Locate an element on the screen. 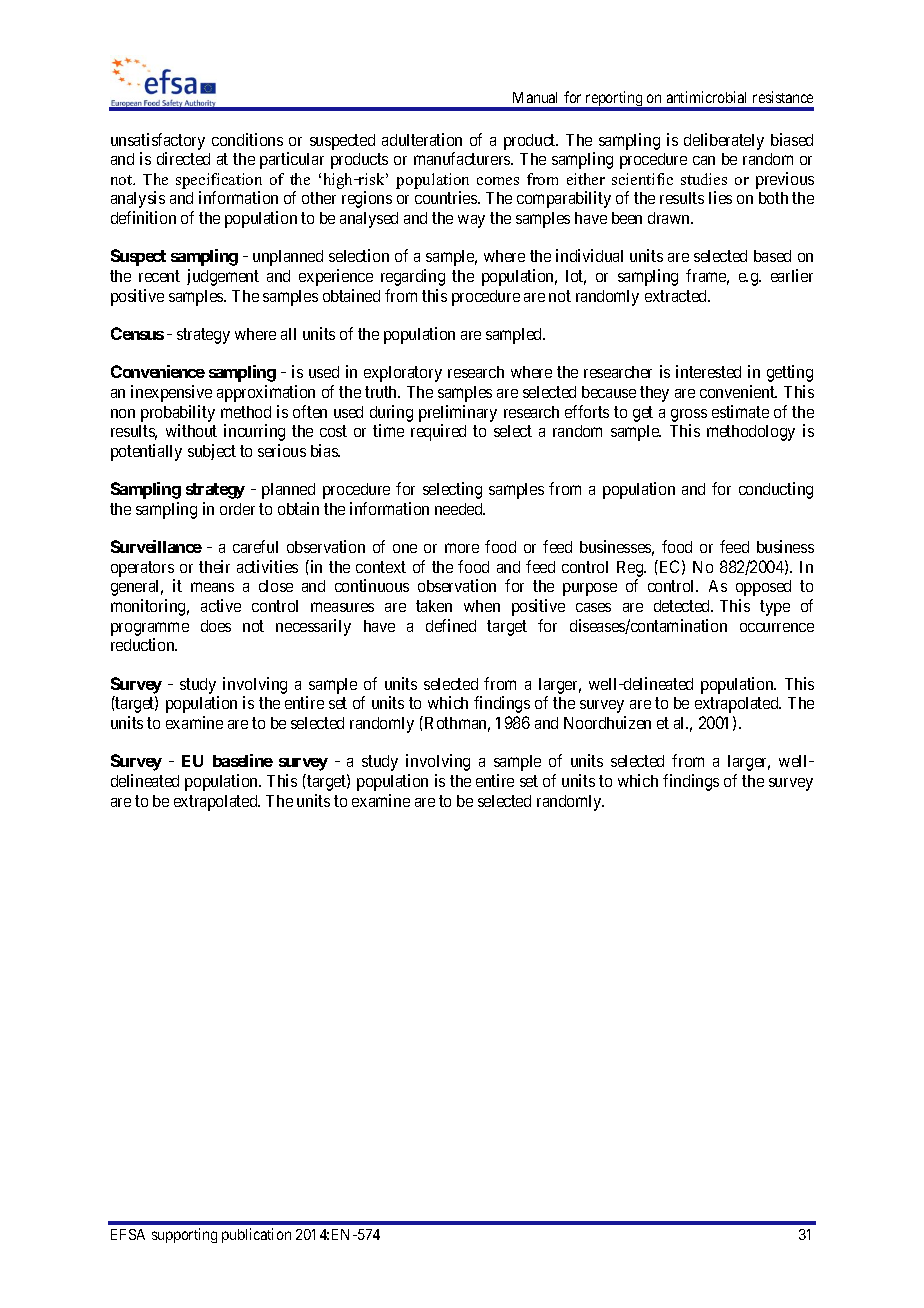  supporting is located at coordinates (184, 1235).
